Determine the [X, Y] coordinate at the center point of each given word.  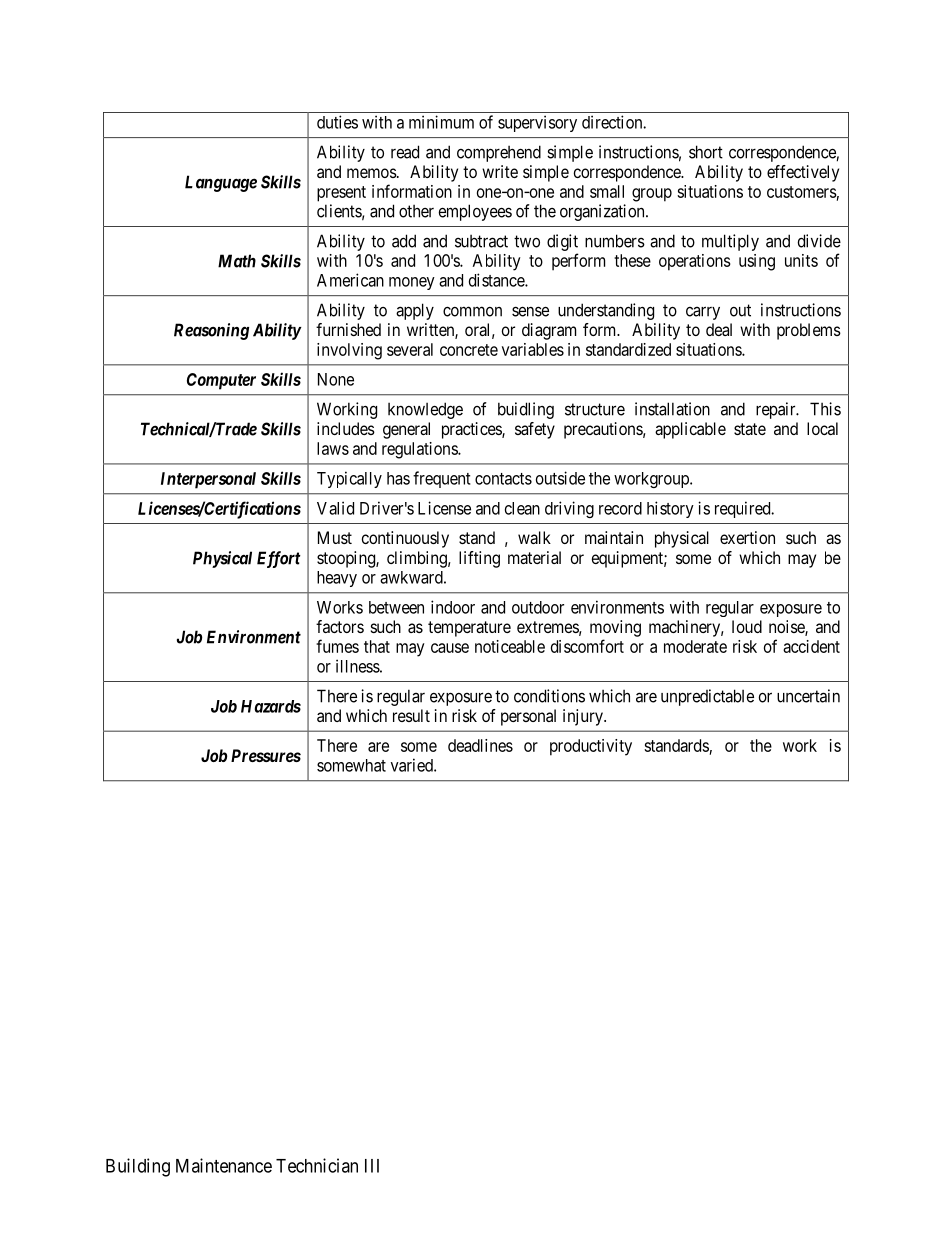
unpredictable [707, 697]
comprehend [499, 153]
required [744, 509]
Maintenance [224, 1165]
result [411, 715]
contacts [503, 479]
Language [221, 183]
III [372, 1166]
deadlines [480, 745]
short [706, 152]
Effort [279, 559]
